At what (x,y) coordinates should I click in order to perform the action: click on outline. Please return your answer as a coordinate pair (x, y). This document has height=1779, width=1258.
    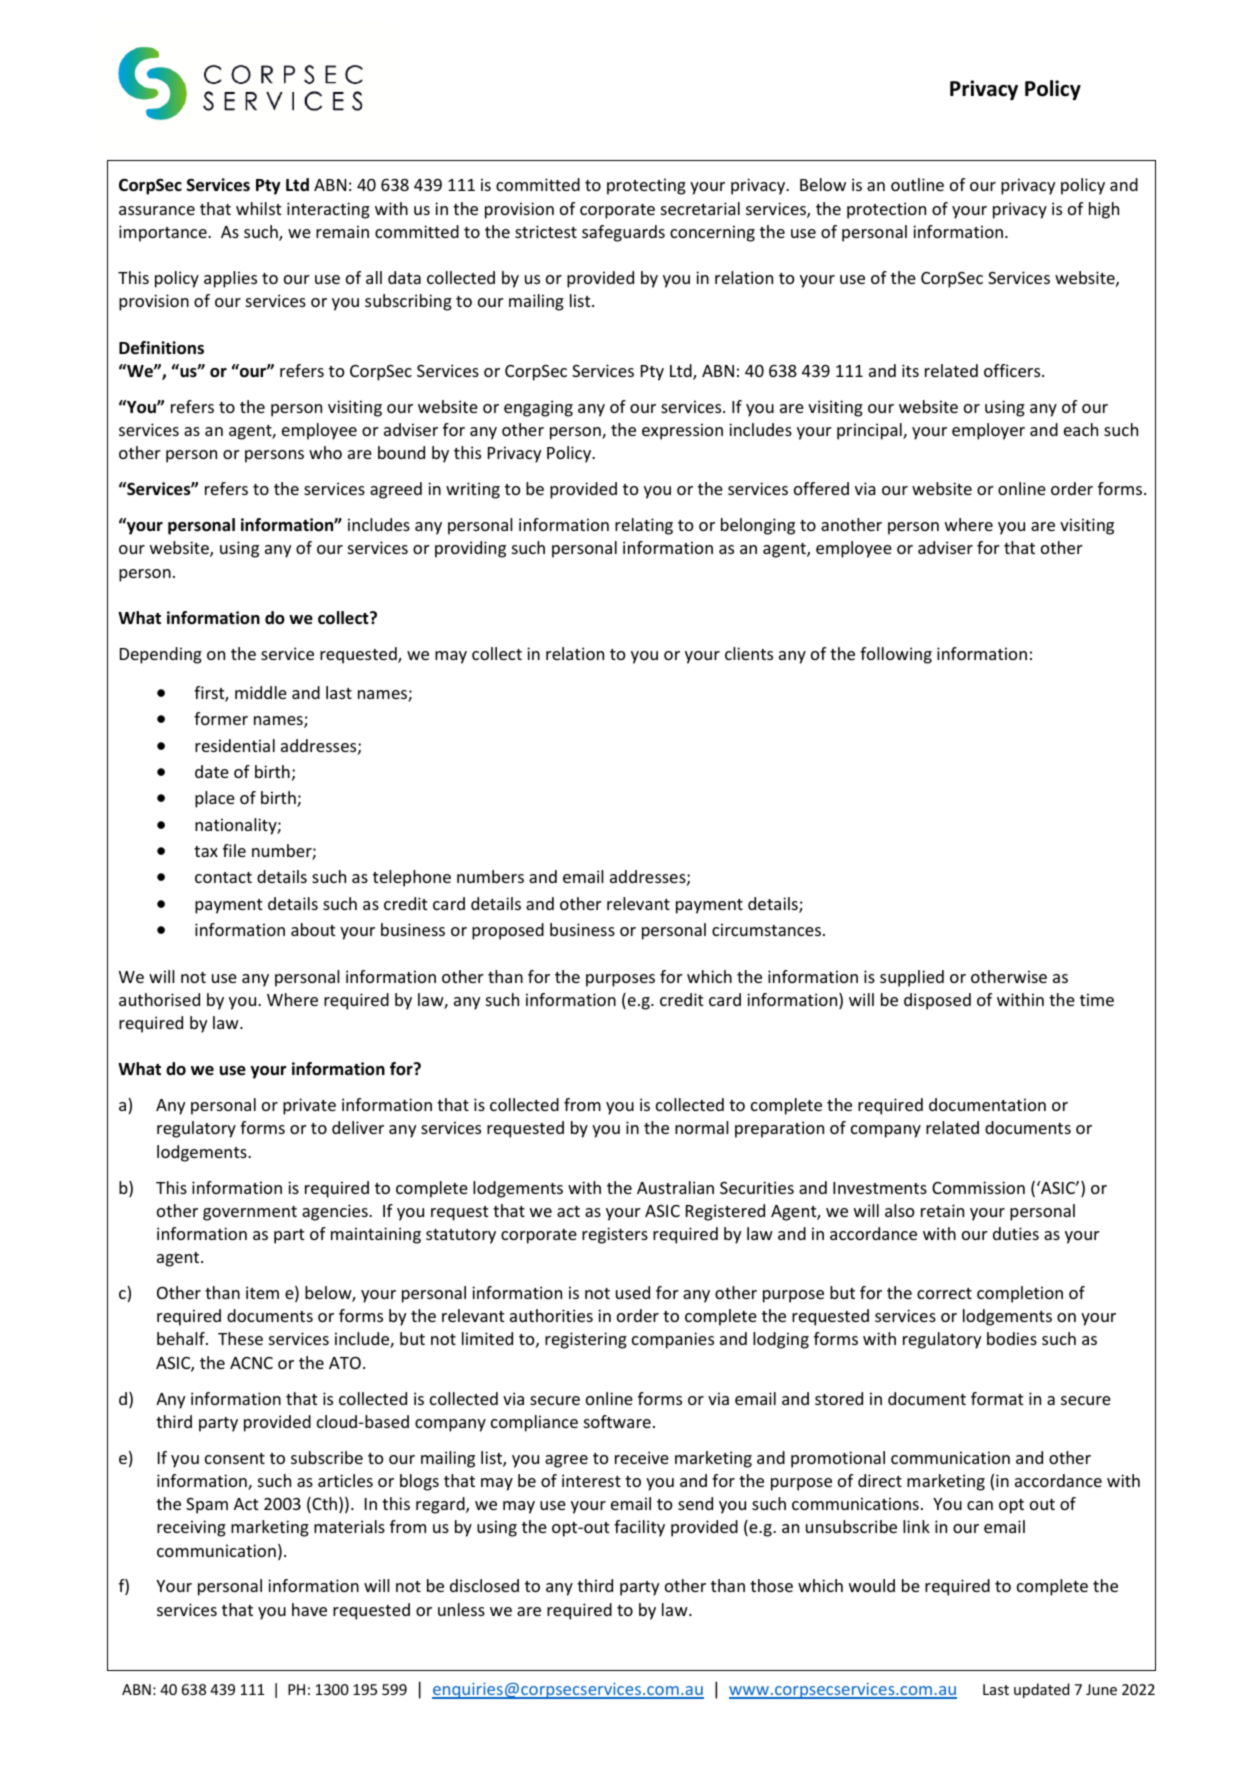
    Looking at the image, I should click on (917, 184).
